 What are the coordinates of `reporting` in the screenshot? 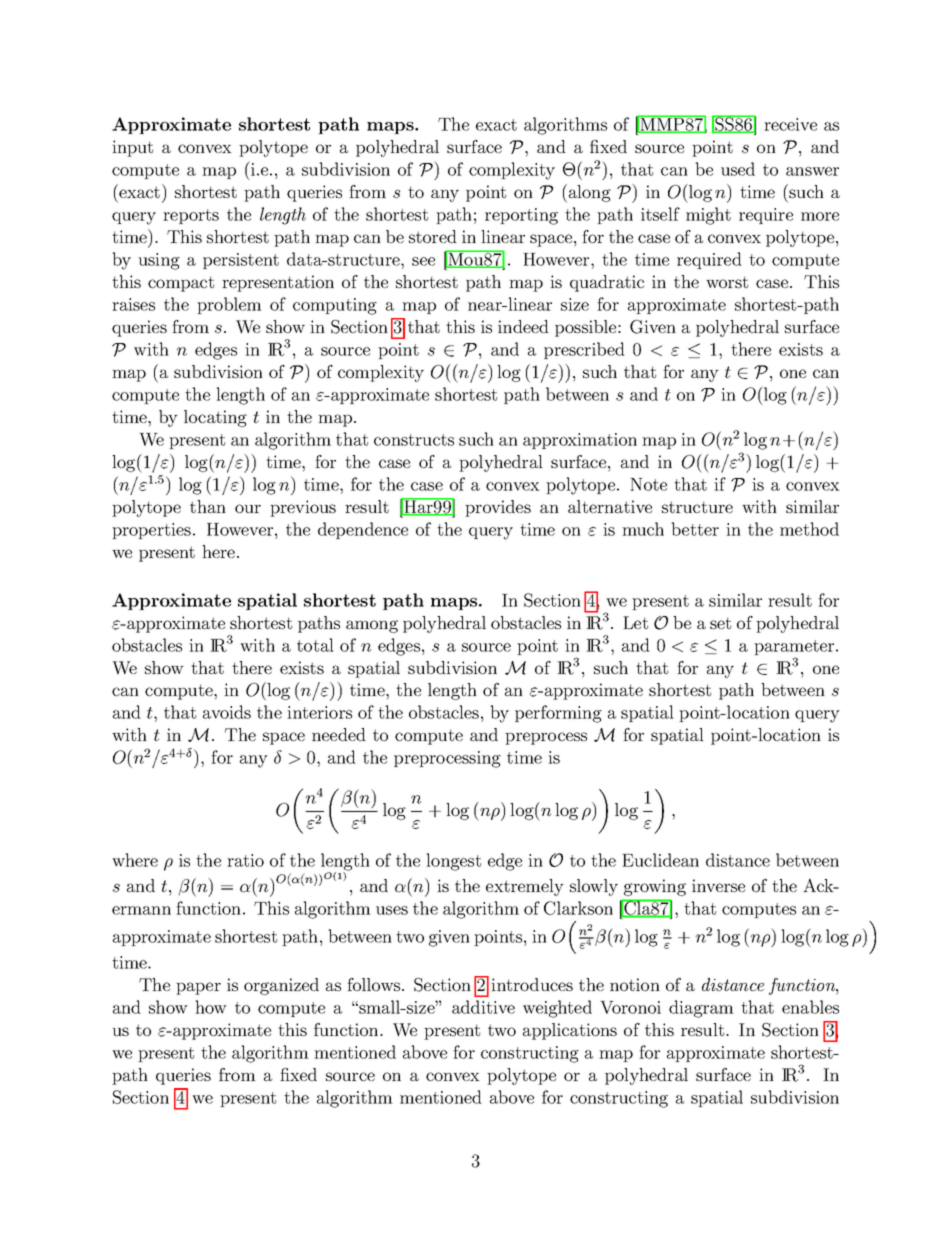 It's located at (521, 216).
